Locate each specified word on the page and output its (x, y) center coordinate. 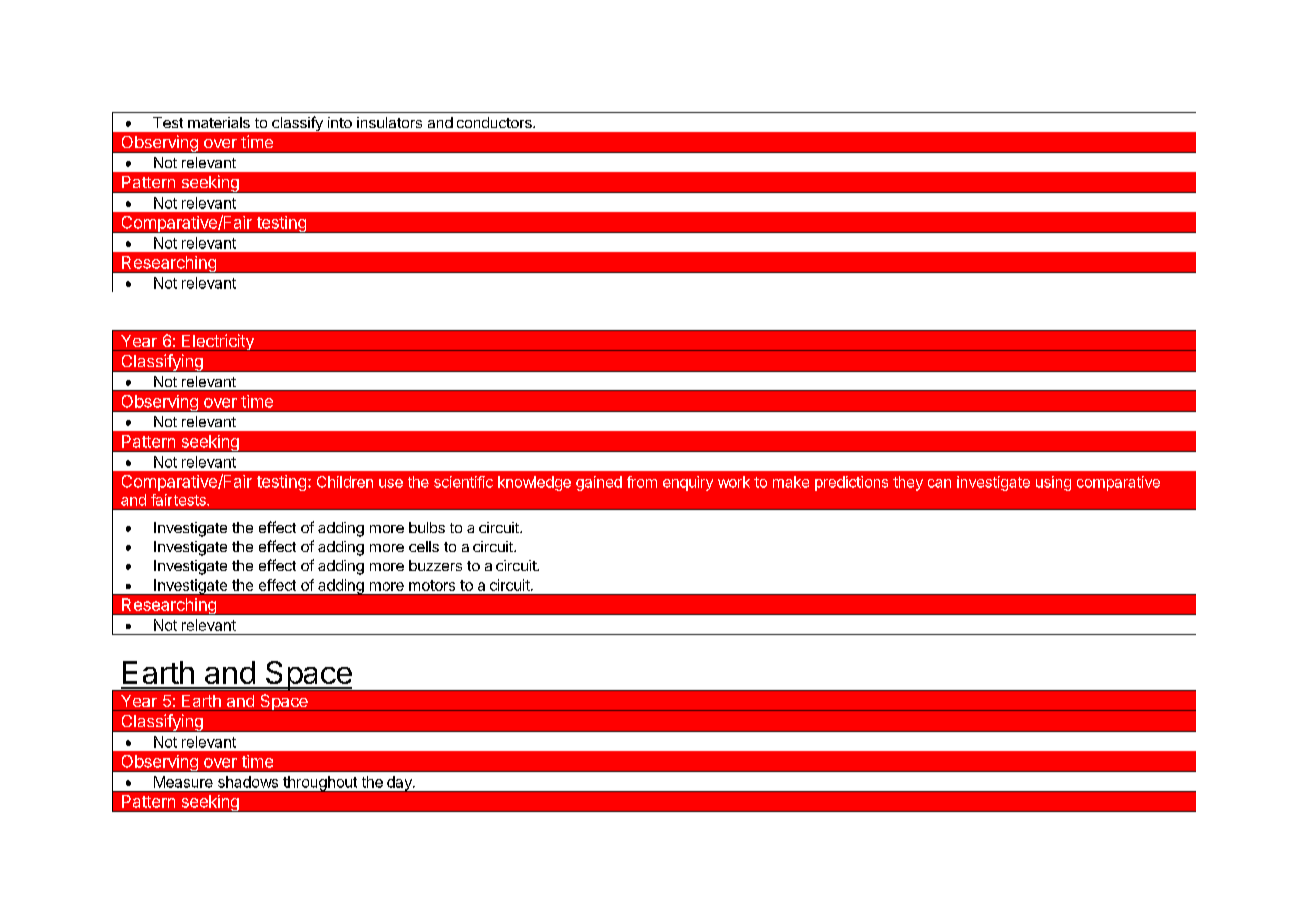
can (939, 483)
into (340, 122)
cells (424, 546)
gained (599, 483)
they (908, 483)
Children (345, 482)
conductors (495, 122)
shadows (248, 782)
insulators (389, 122)
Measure (183, 782)
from (642, 482)
